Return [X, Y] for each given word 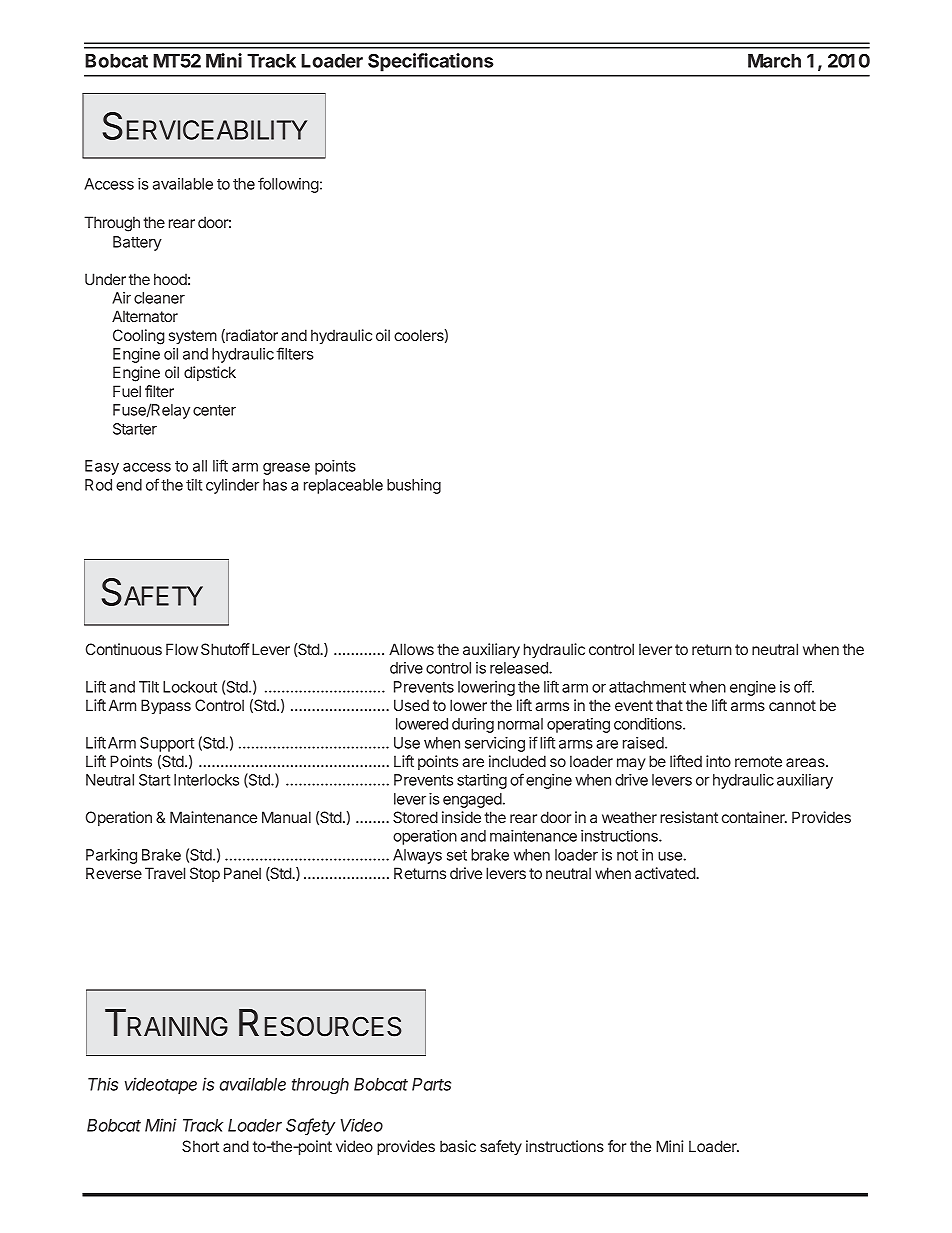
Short [200, 1146]
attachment [647, 687]
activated [666, 873]
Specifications [431, 62]
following [288, 185]
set [457, 855]
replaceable [343, 486]
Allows [411, 649]
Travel [165, 873]
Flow [182, 649]
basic [458, 1146]
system [193, 337]
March [774, 61]
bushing [414, 486]
